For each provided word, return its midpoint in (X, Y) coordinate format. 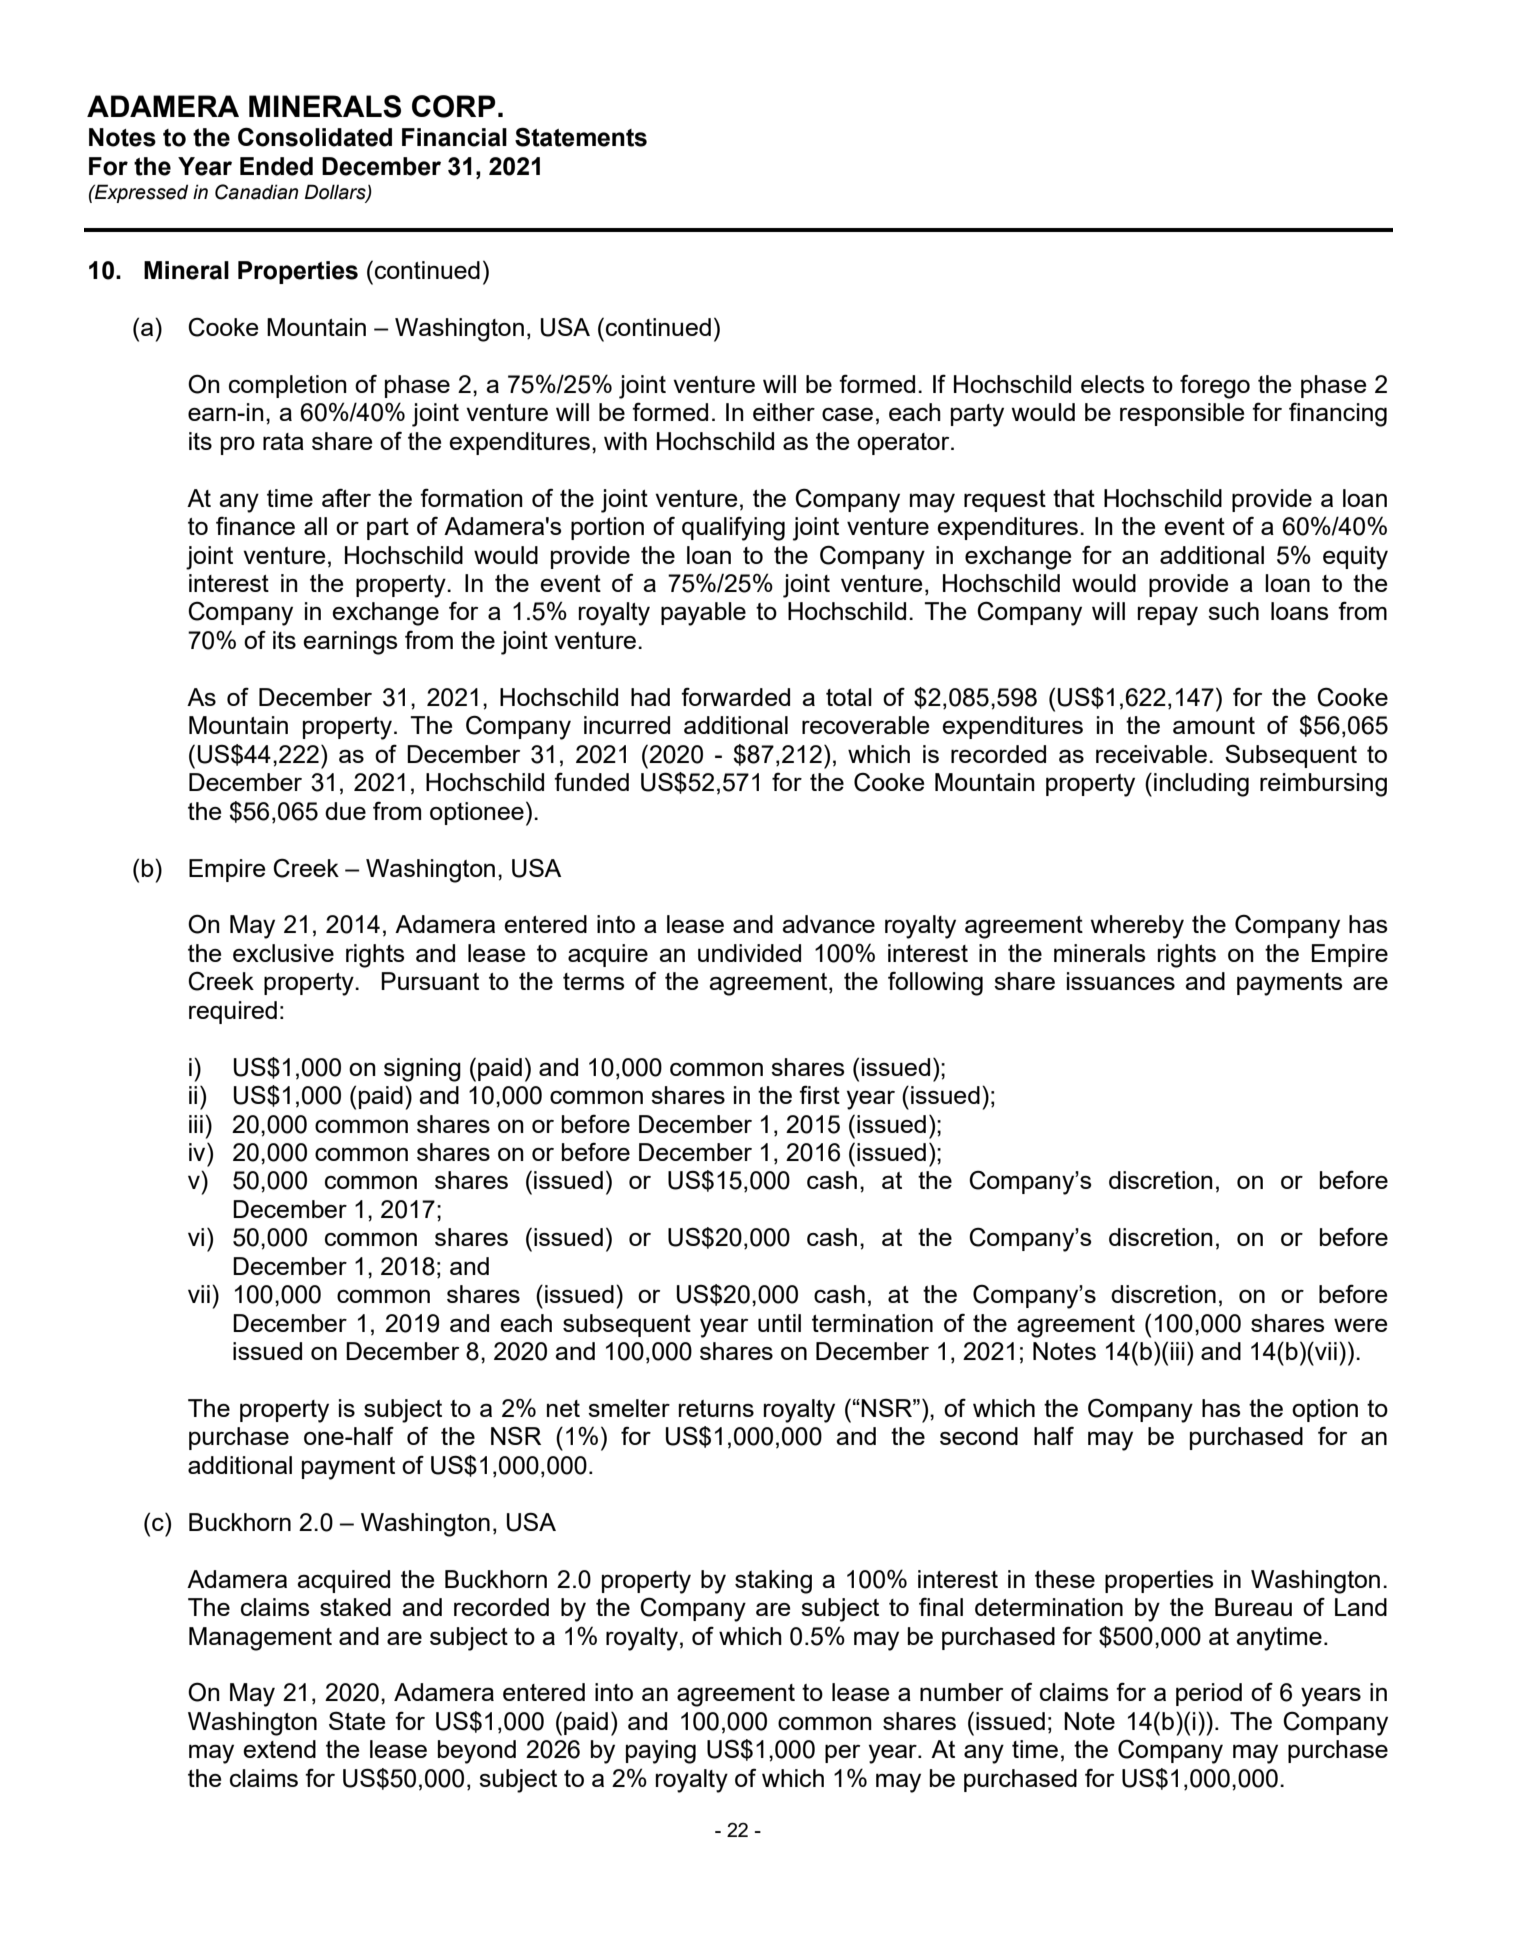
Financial (454, 137)
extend (279, 1749)
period (1209, 1694)
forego (1215, 386)
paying (661, 1752)
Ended (276, 166)
